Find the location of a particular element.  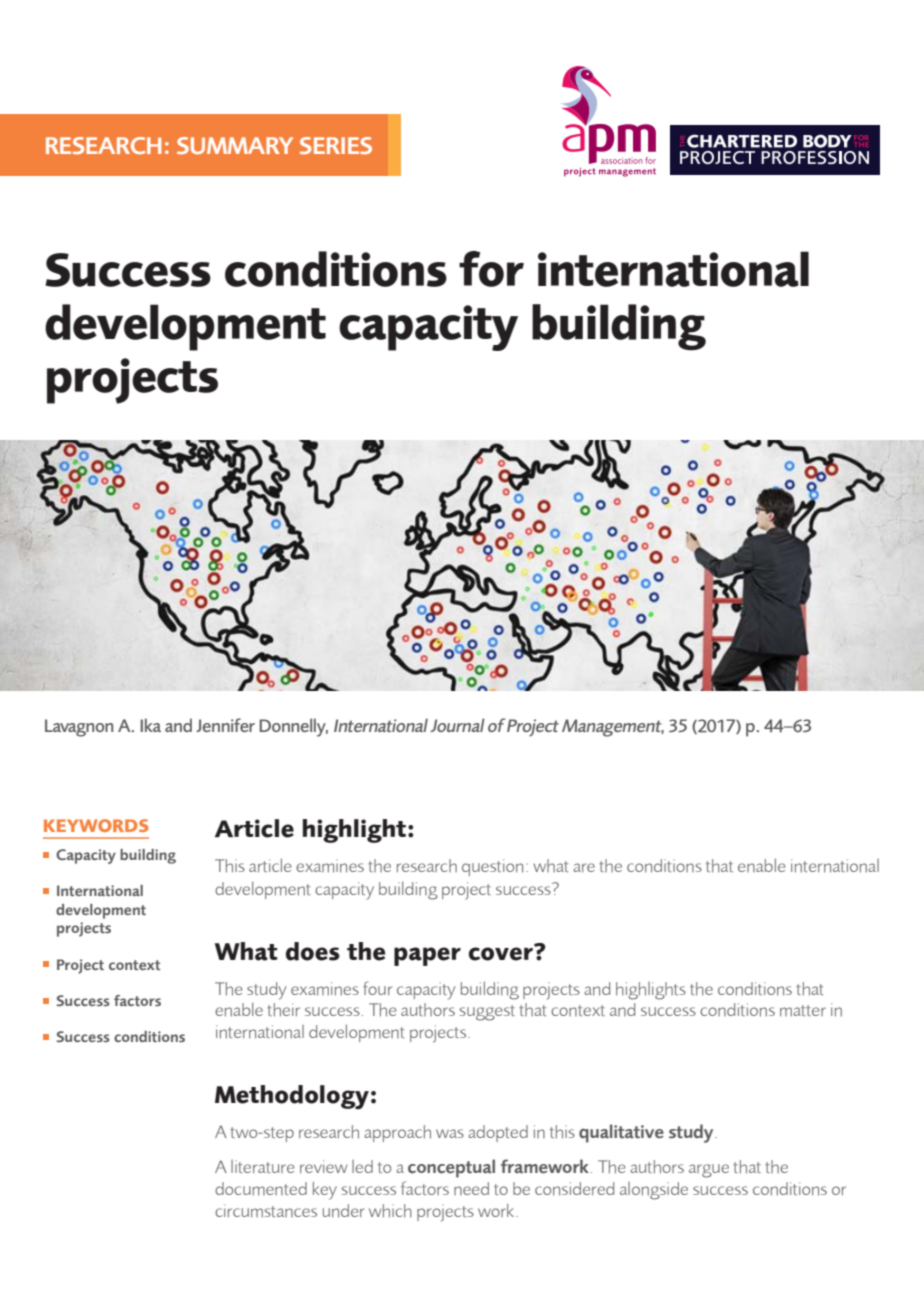

are is located at coordinates (584, 867).
